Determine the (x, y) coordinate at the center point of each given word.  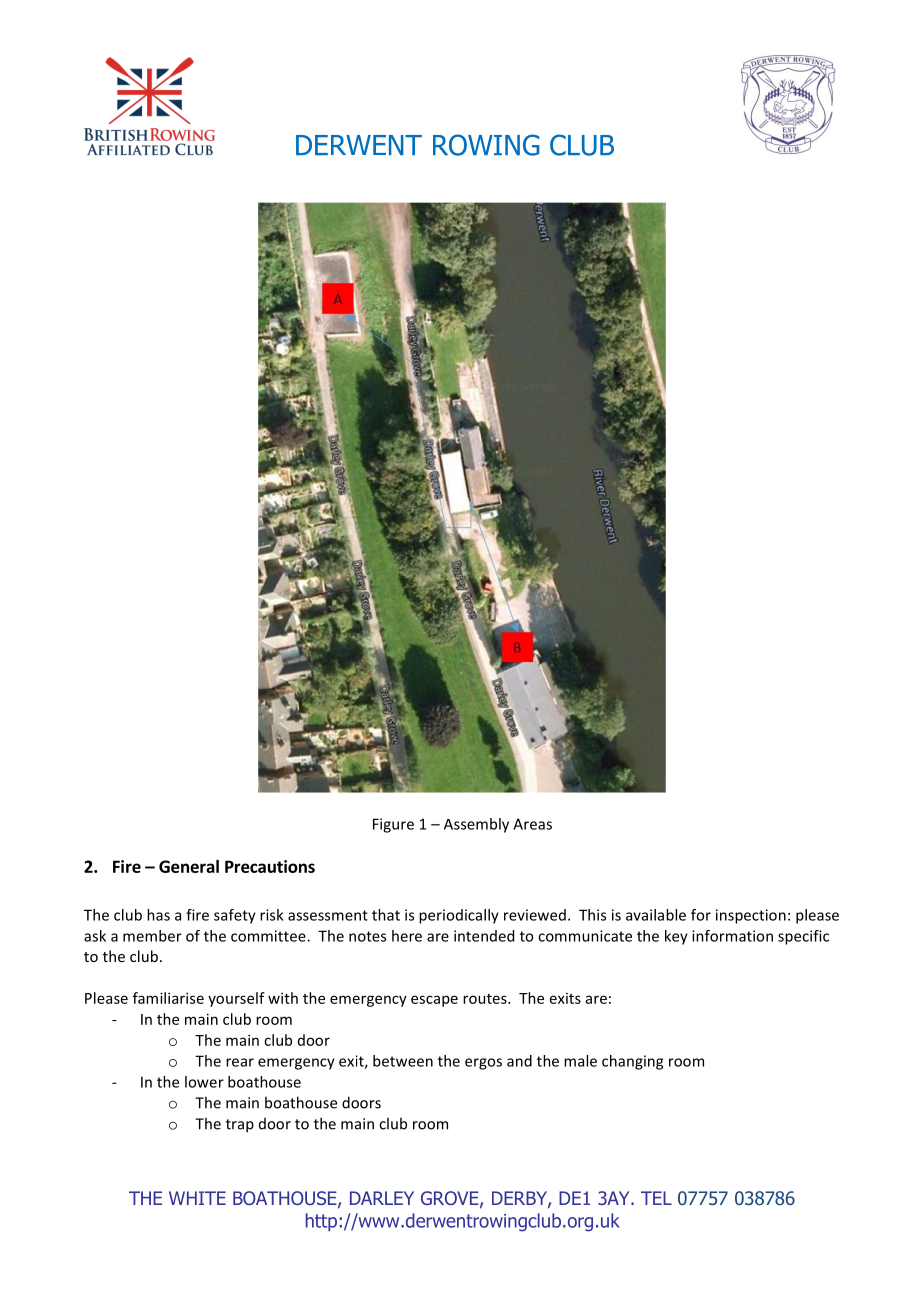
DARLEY (382, 1198)
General (189, 866)
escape (434, 1001)
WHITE (197, 1198)
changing (632, 1062)
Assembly (476, 825)
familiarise (168, 998)
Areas (532, 824)
